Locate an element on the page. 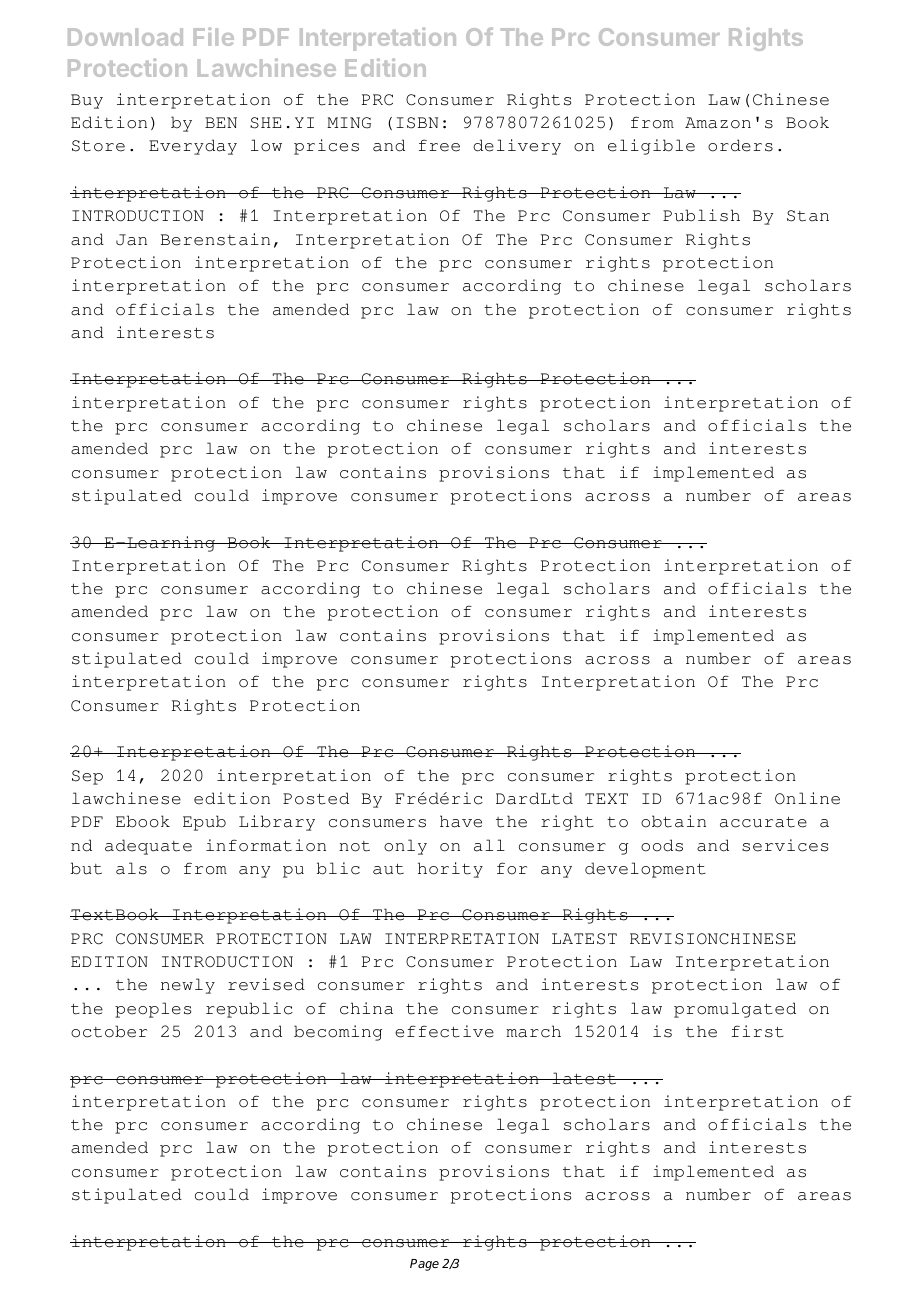 This document has width=924, height=1308. File is located at coordinates (214, 36).
